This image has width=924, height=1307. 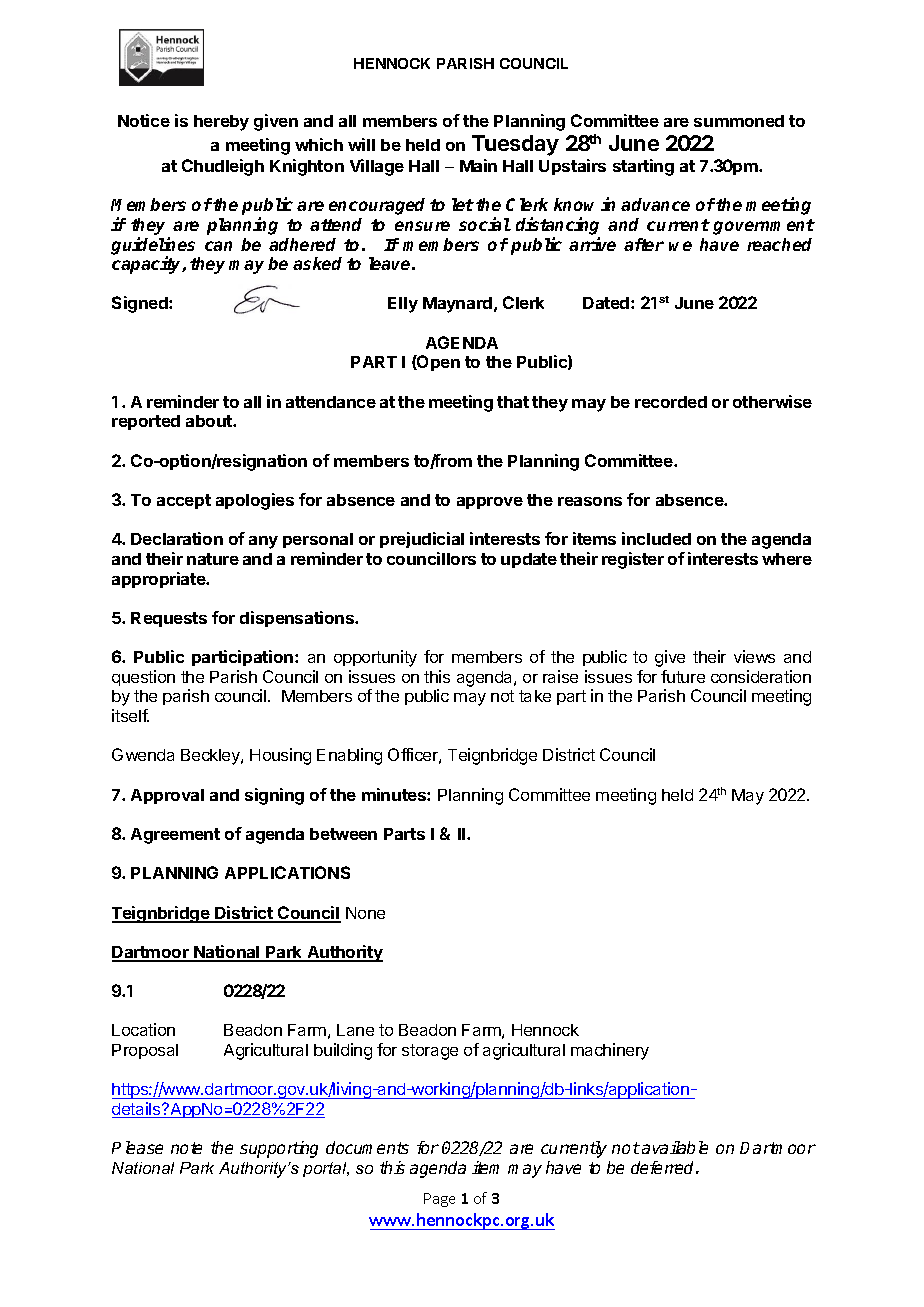 What do you see at coordinates (656, 538) in the image?
I see `included` at bounding box center [656, 538].
